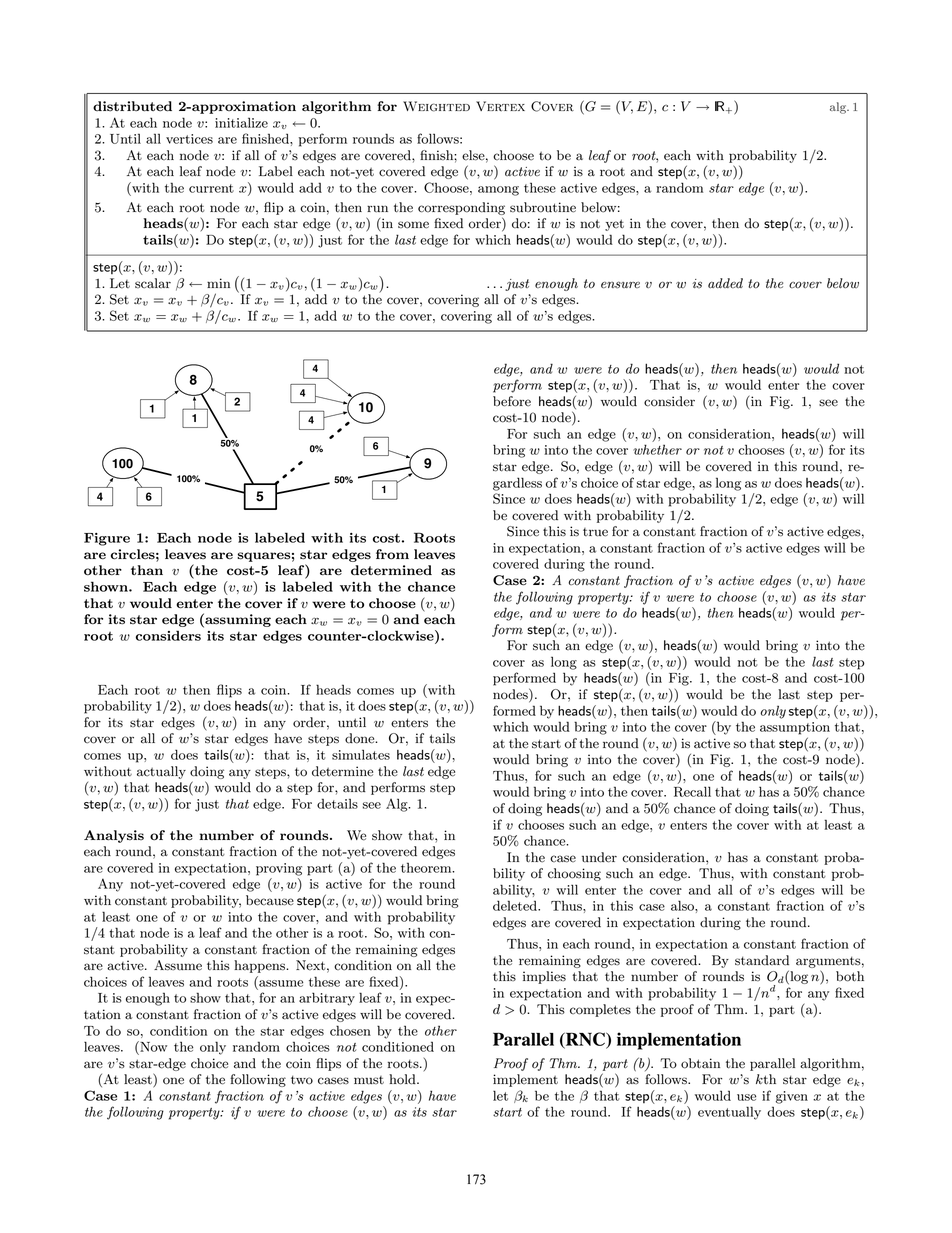 Image resolution: width=952 pixels, height=1233 pixels. What do you see at coordinates (500, 106) in the screenshot?
I see `Vertex` at bounding box center [500, 106].
